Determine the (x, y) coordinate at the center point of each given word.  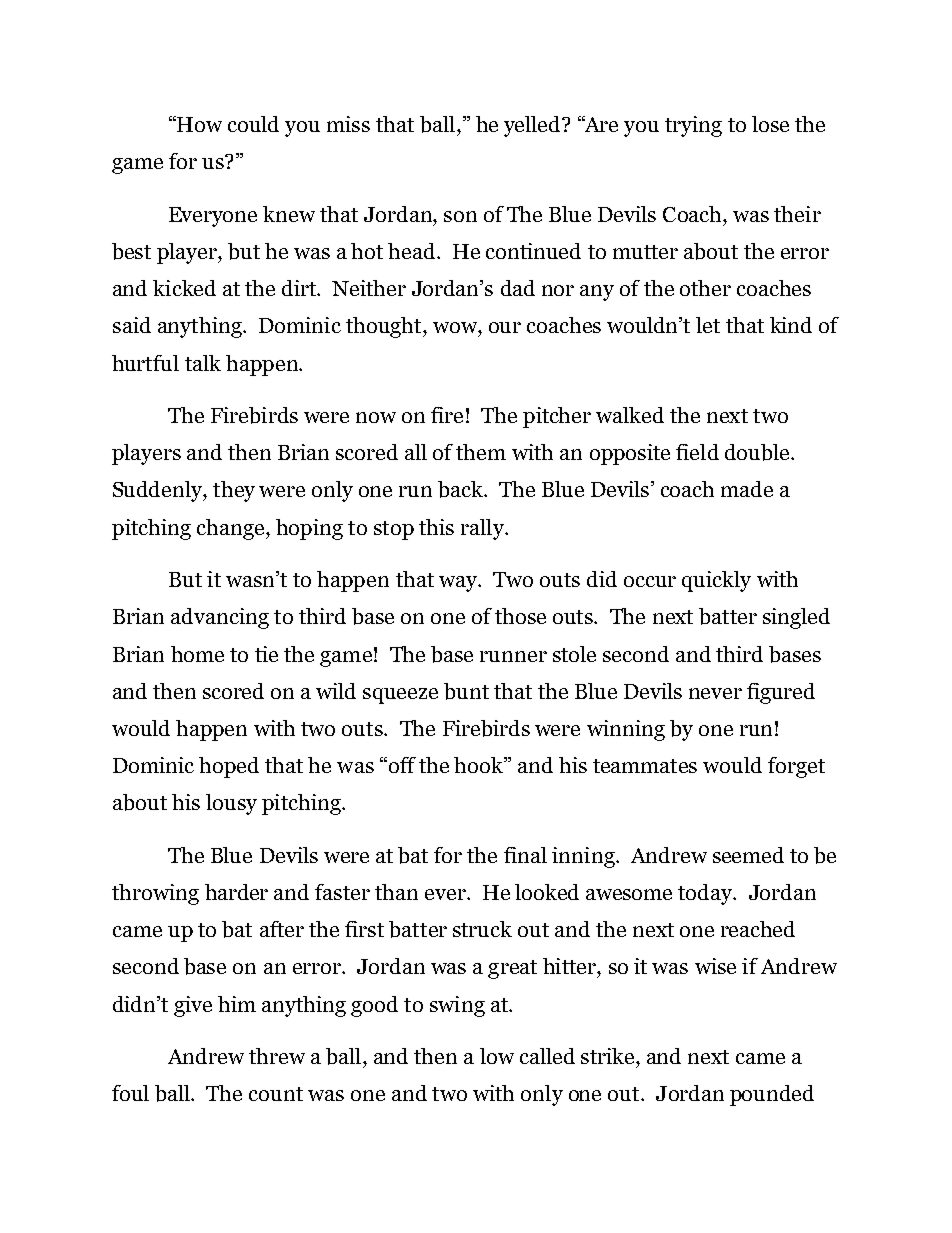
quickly (716, 581)
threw (277, 1056)
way (459, 584)
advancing (220, 618)
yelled (533, 126)
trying (693, 126)
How (199, 124)
